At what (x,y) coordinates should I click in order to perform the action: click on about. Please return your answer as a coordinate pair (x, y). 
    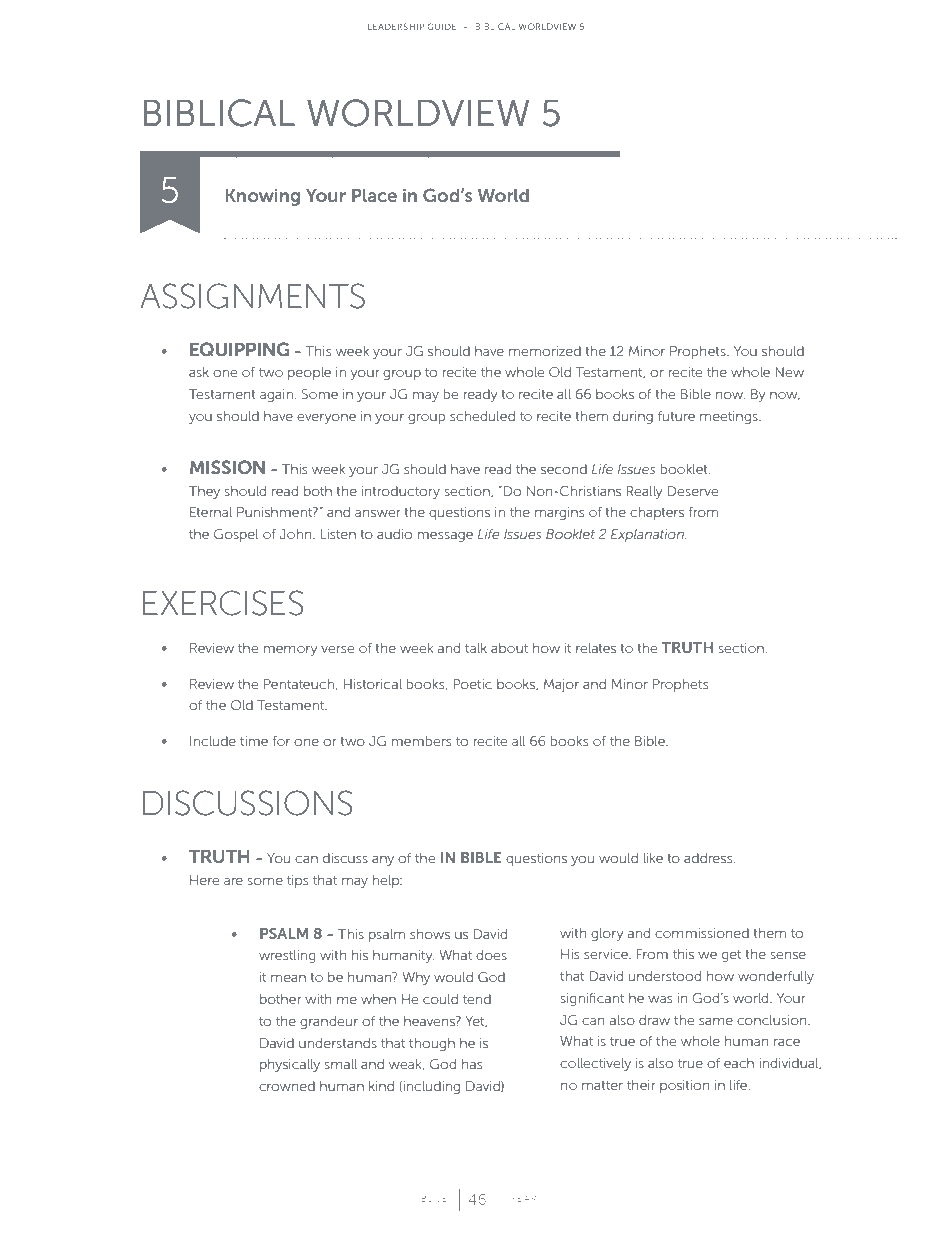
    Looking at the image, I should click on (509, 648).
